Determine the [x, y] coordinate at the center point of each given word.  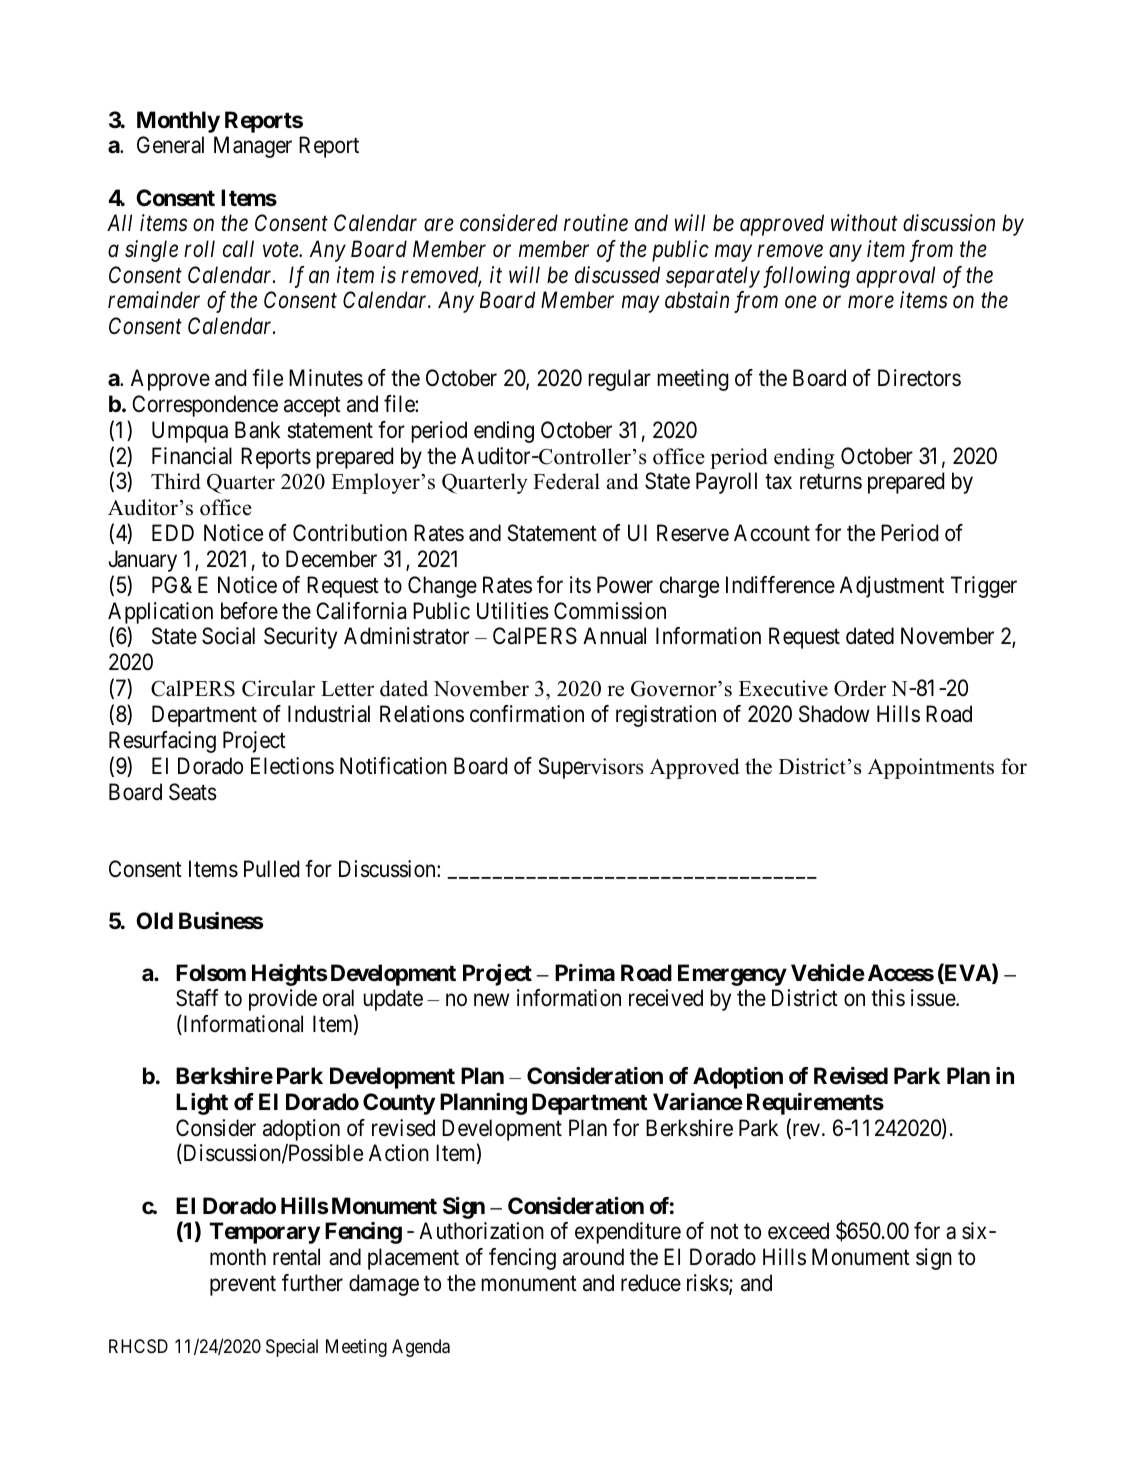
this [888, 998]
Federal [566, 481]
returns [831, 482]
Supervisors [591, 768]
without [864, 223]
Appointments [931, 768]
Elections [292, 766]
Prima [585, 973]
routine [596, 223]
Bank [257, 430]
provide [283, 1000]
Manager [253, 147]
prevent [243, 1286]
